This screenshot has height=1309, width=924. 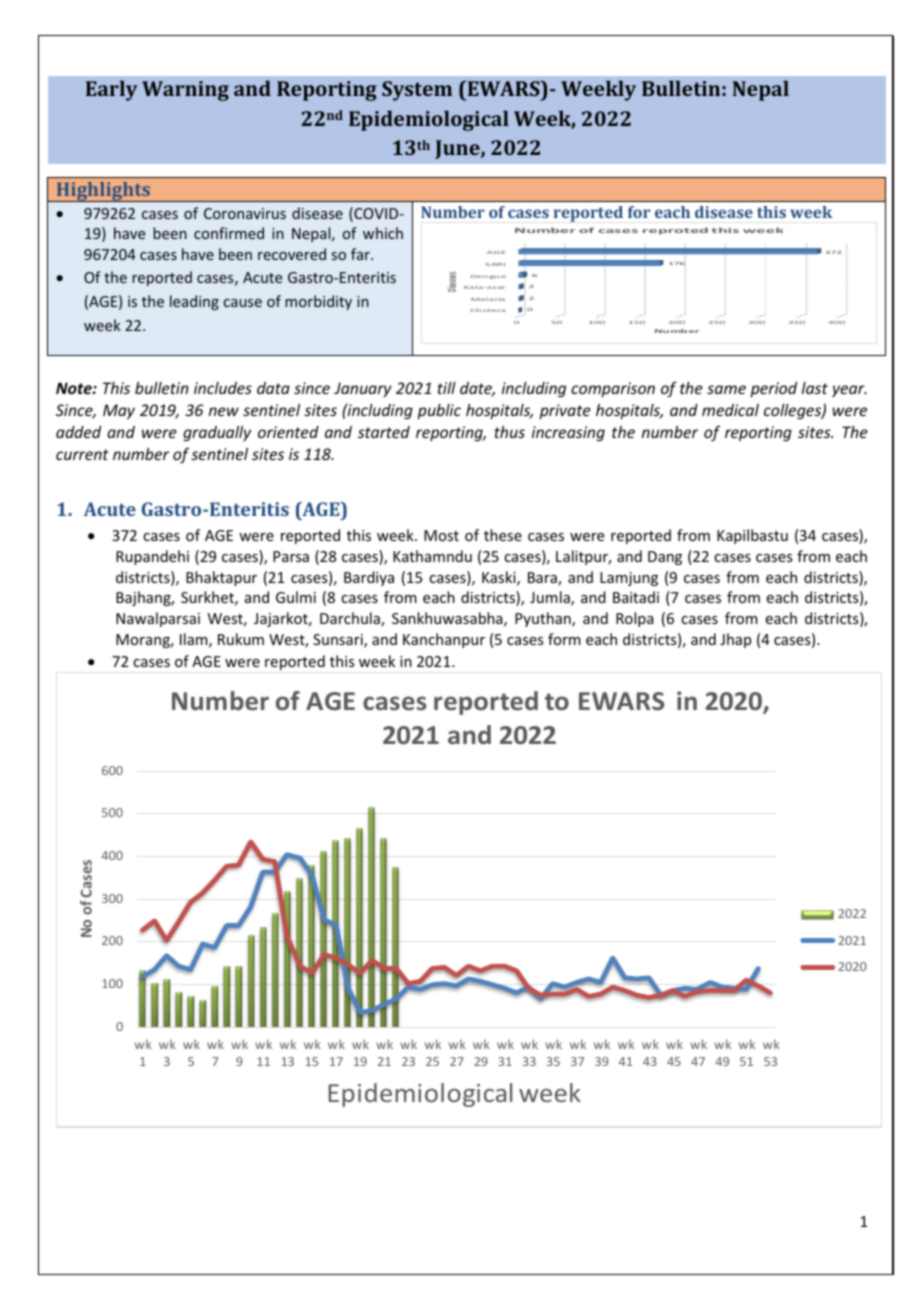 I want to click on May, so click(x=119, y=411).
